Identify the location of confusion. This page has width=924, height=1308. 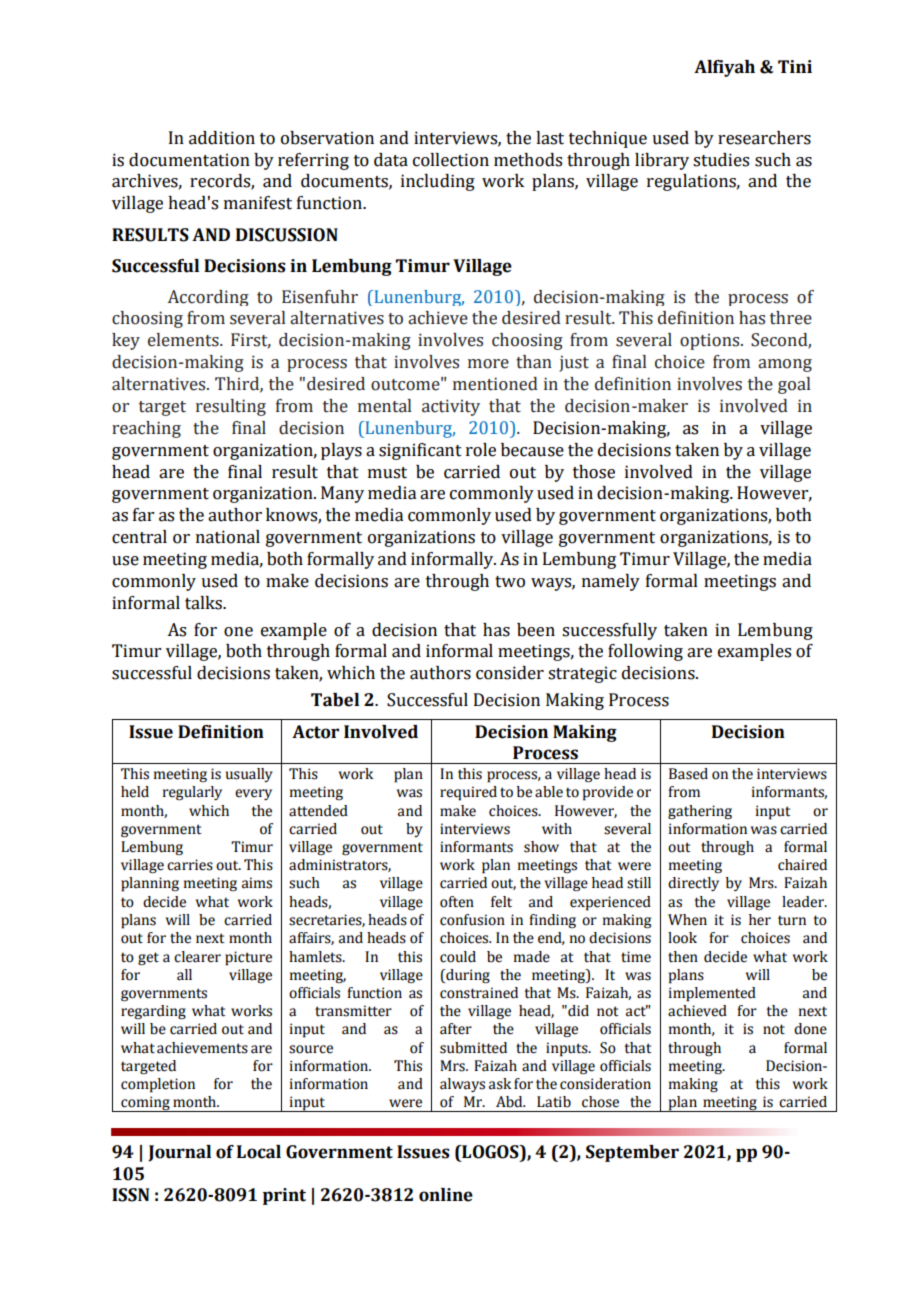
(472, 920).
